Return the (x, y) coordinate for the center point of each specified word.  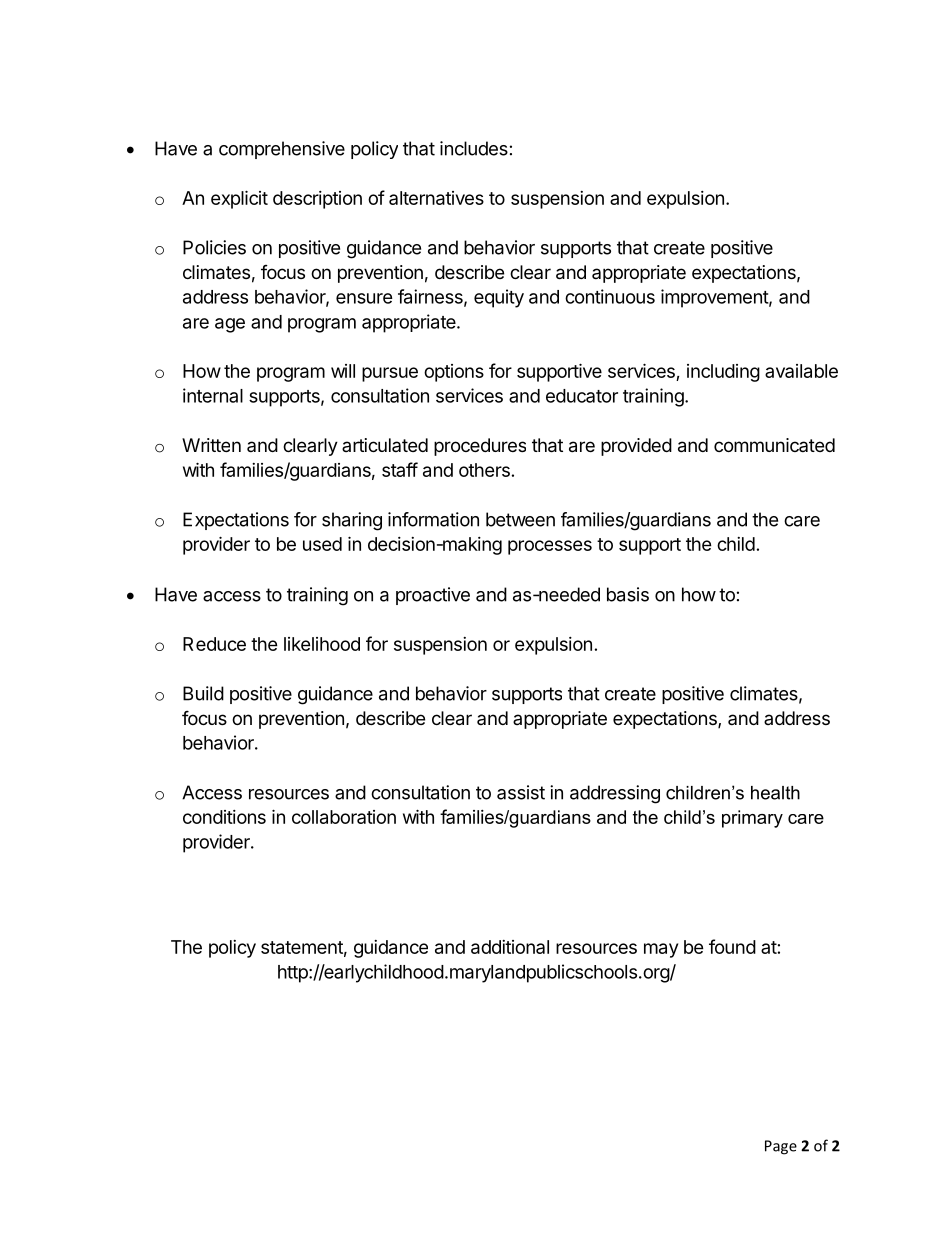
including (723, 373)
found (732, 946)
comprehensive (282, 150)
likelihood (322, 644)
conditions (224, 817)
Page (781, 1147)
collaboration (344, 817)
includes (474, 148)
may (661, 950)
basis (628, 594)
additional (510, 947)
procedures (480, 447)
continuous (610, 296)
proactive (433, 596)
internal (213, 395)
